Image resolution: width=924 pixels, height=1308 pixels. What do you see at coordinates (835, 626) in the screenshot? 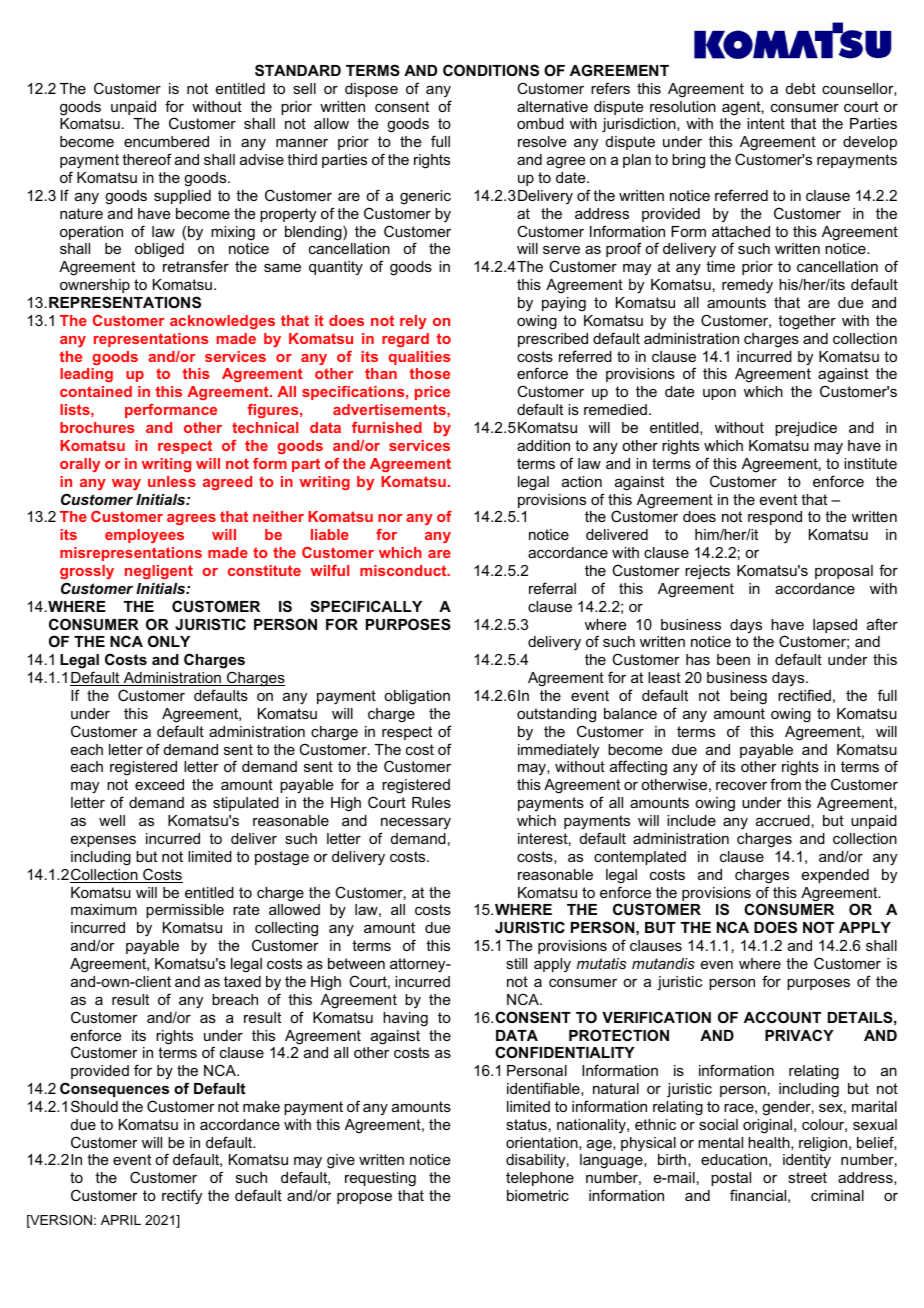
I see `lapsed` at bounding box center [835, 626].
